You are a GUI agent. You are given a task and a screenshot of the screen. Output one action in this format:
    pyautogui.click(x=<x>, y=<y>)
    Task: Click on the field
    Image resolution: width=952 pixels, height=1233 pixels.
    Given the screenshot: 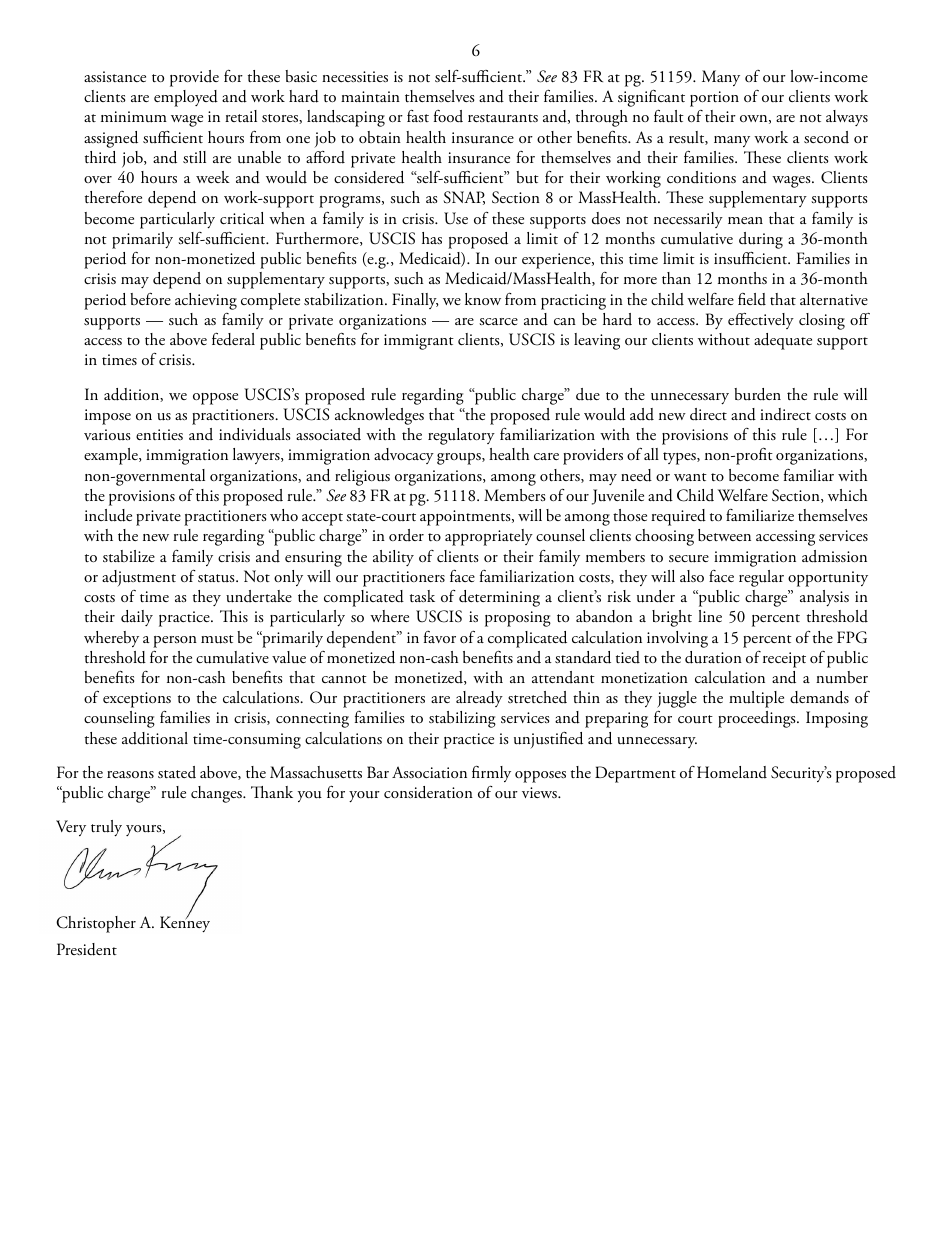 What is the action you would take?
    pyautogui.click(x=752, y=299)
